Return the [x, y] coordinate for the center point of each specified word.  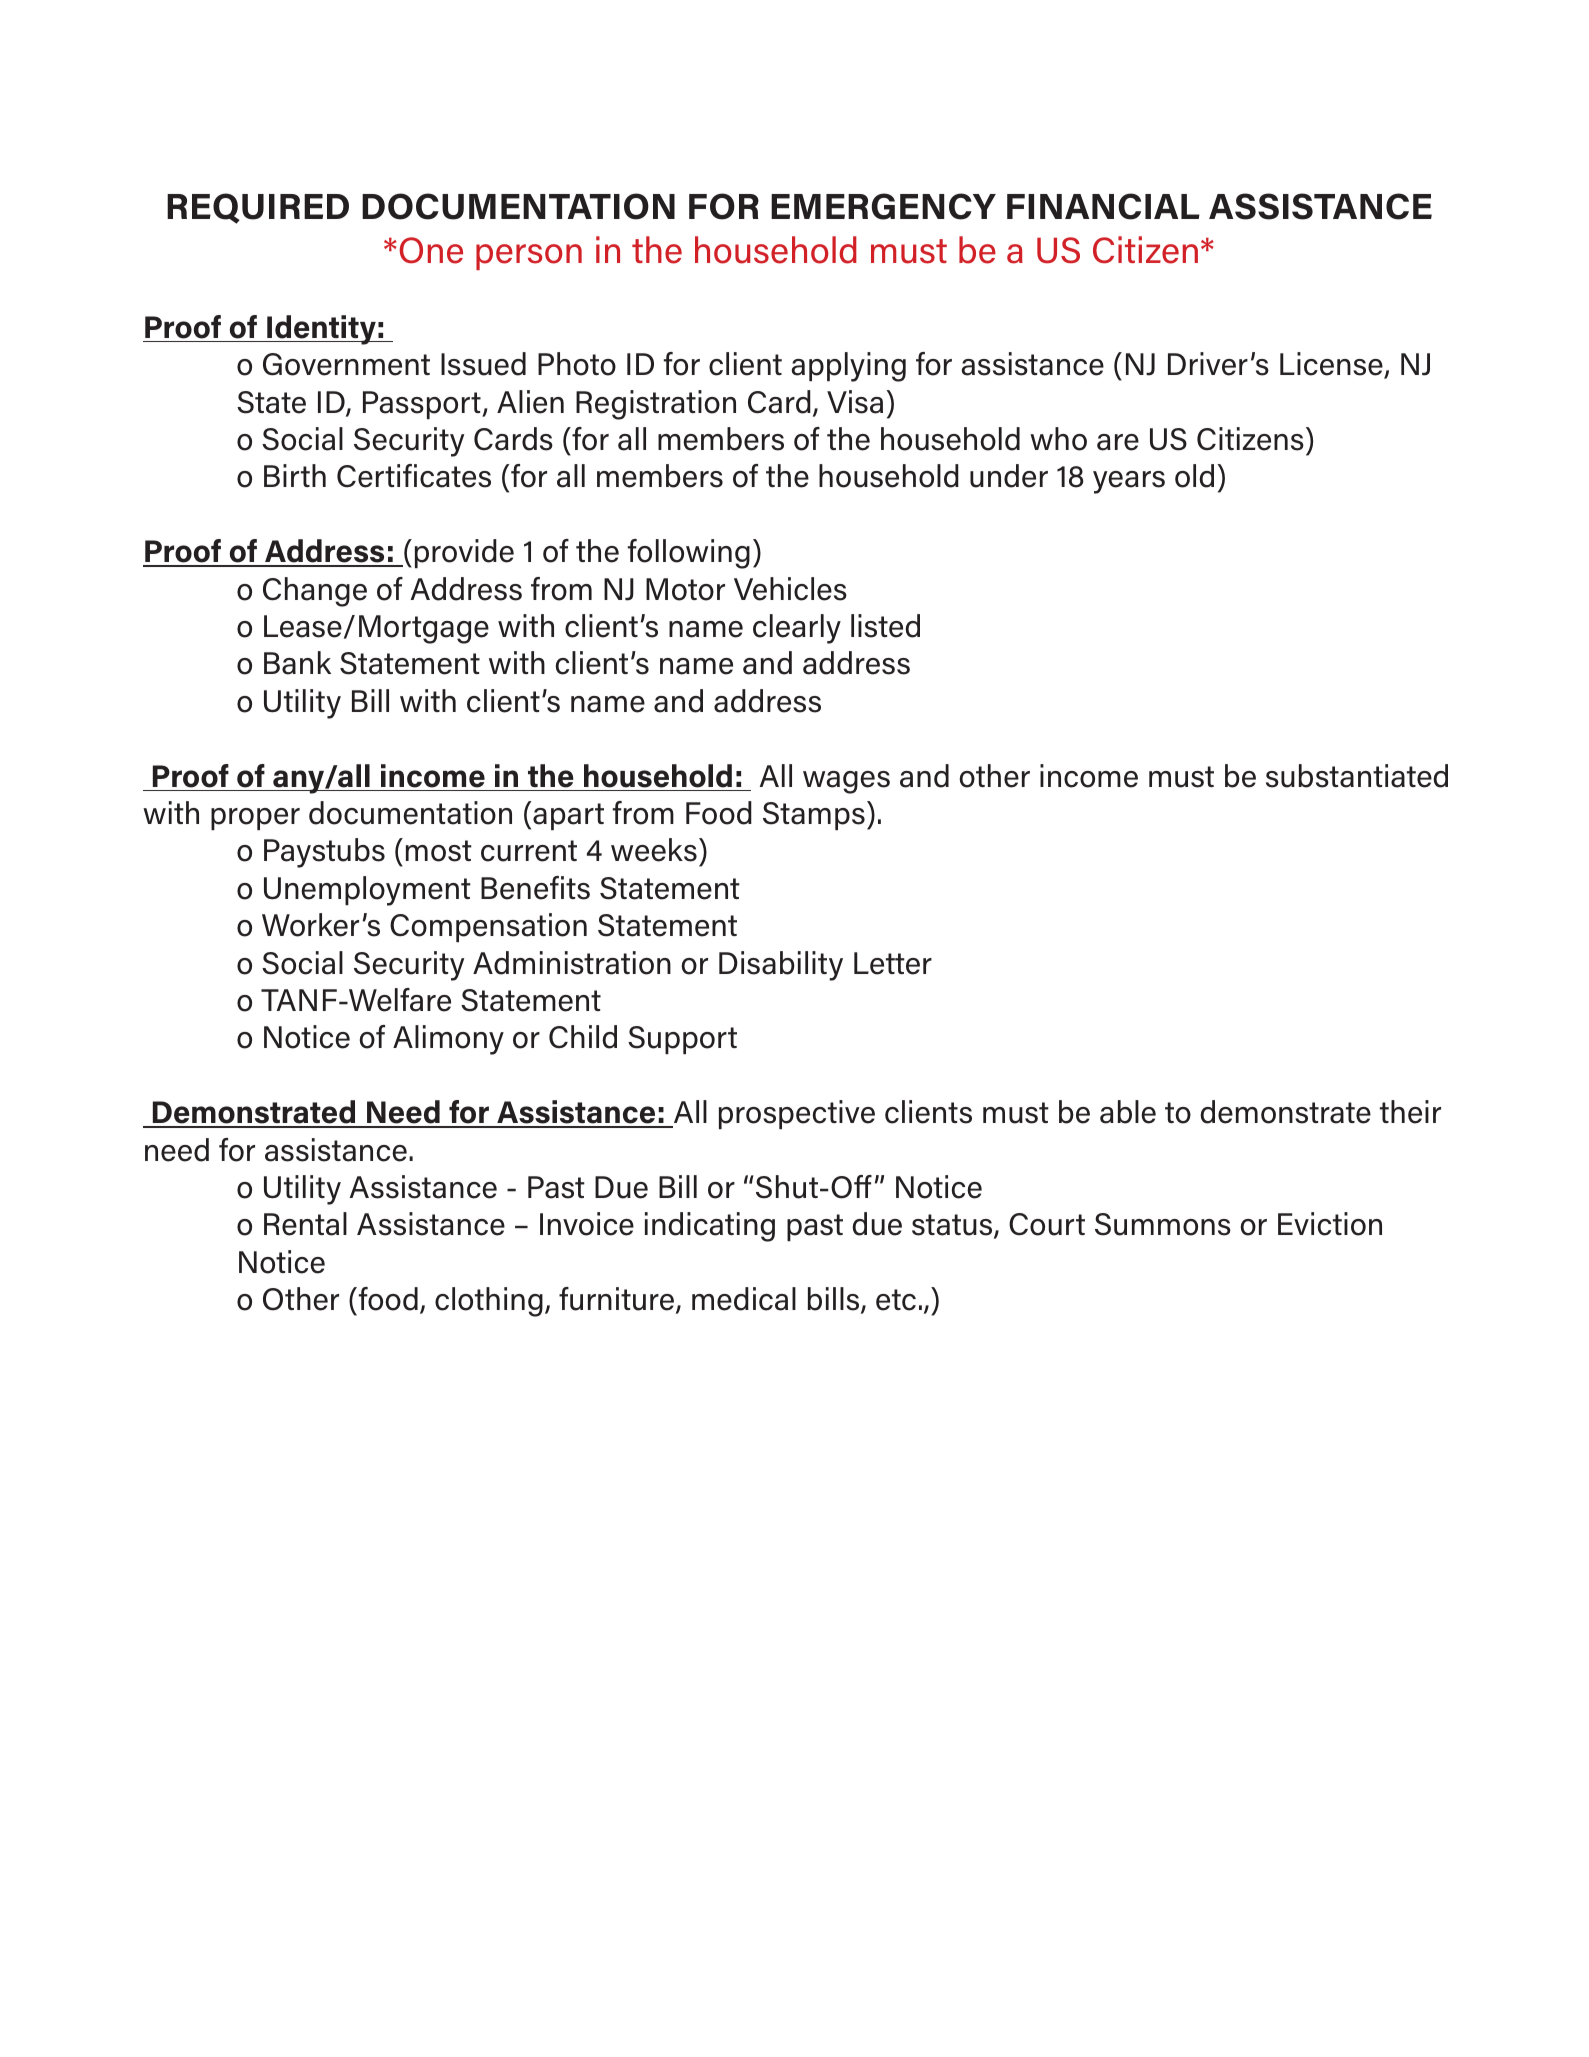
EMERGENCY [883, 206]
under [1009, 476]
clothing [489, 1302]
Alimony [448, 1040]
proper [255, 819]
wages [846, 782]
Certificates [414, 476]
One [431, 250]
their [1410, 1112]
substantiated [1357, 776]
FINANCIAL [1103, 206]
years [1129, 482]
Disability [781, 966]
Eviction [1330, 1224]
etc [896, 1300]
